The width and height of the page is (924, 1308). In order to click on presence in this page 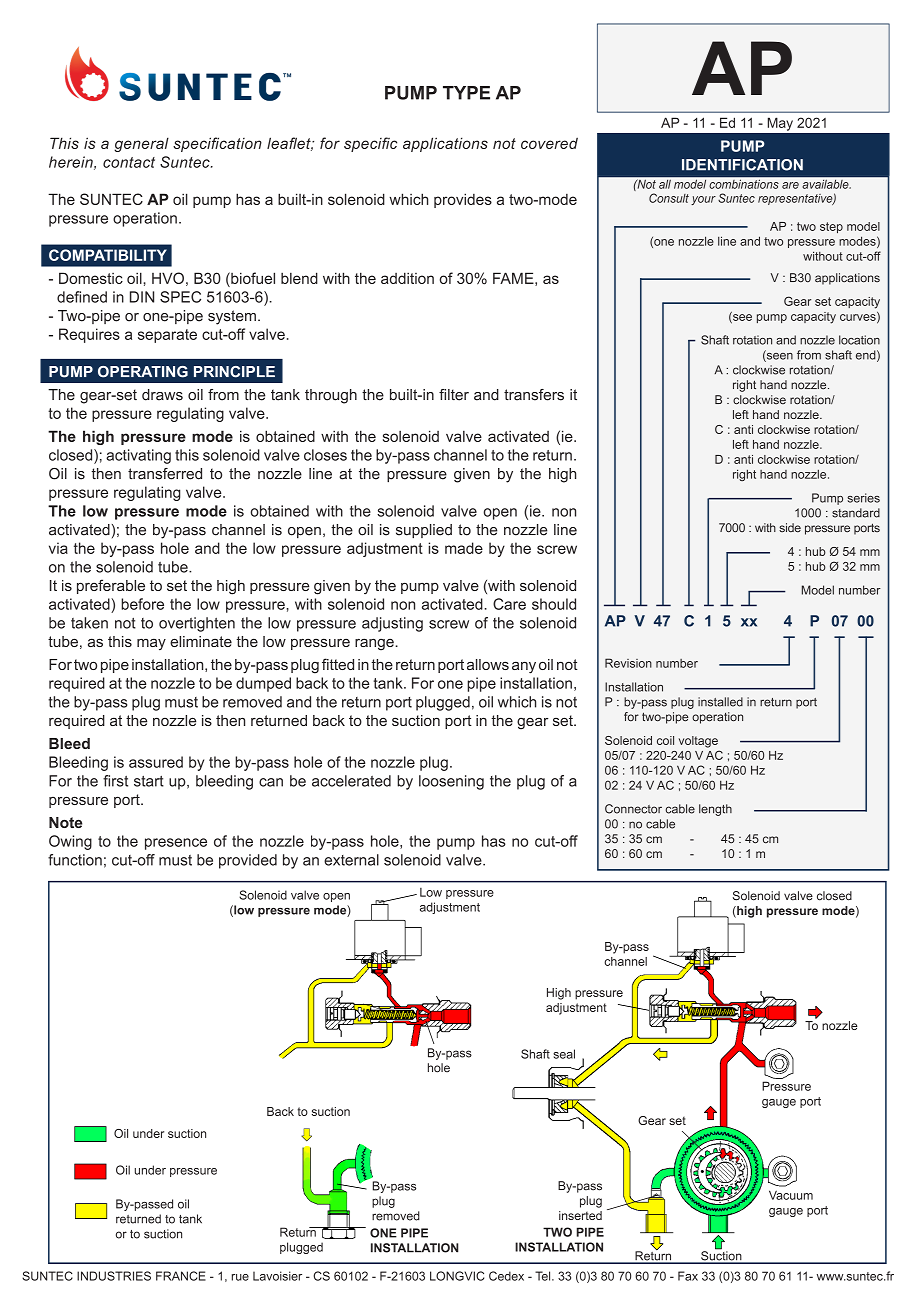, I will do `click(176, 844)`.
